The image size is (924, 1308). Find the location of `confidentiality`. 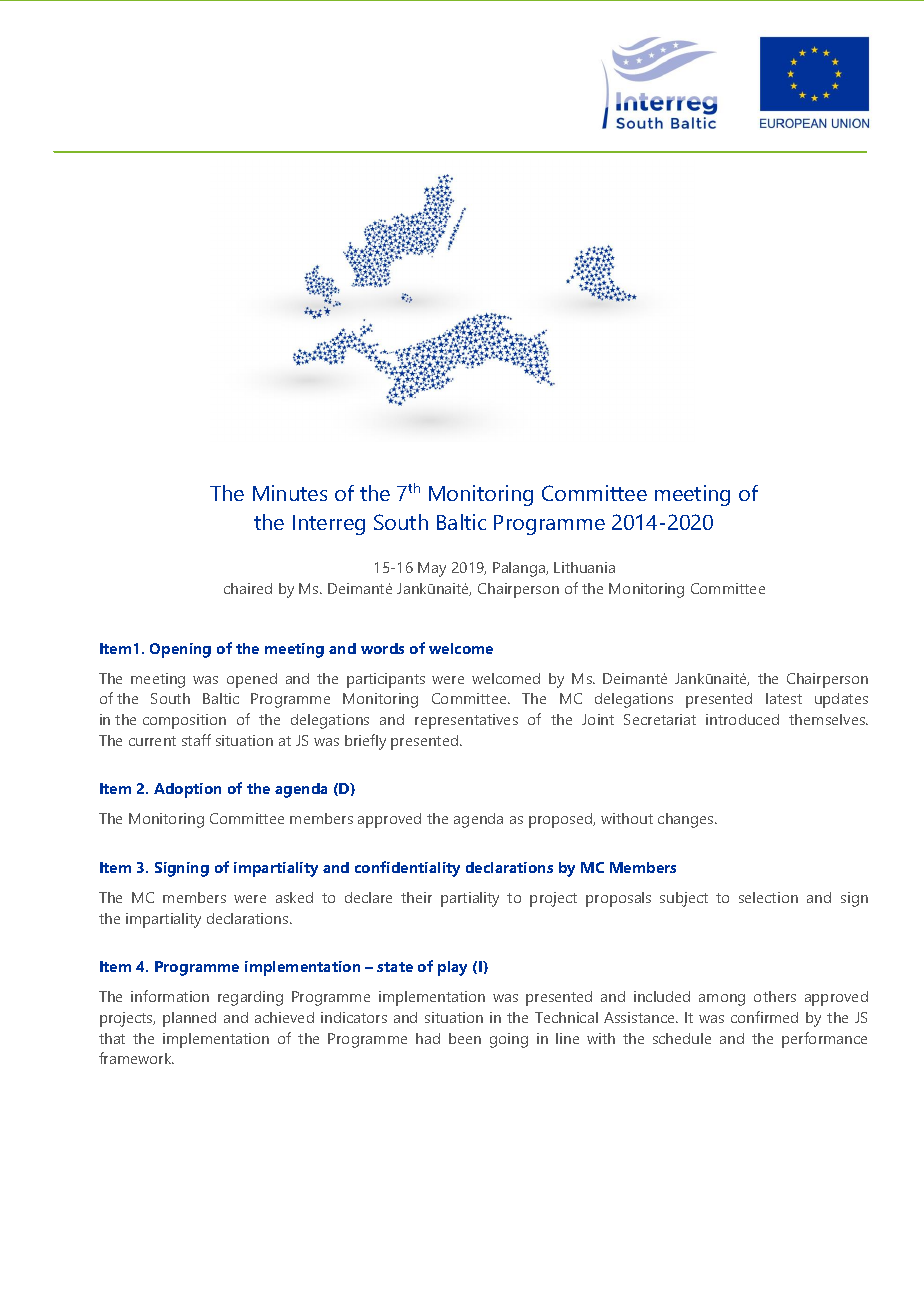

confidentiality is located at coordinates (407, 869).
